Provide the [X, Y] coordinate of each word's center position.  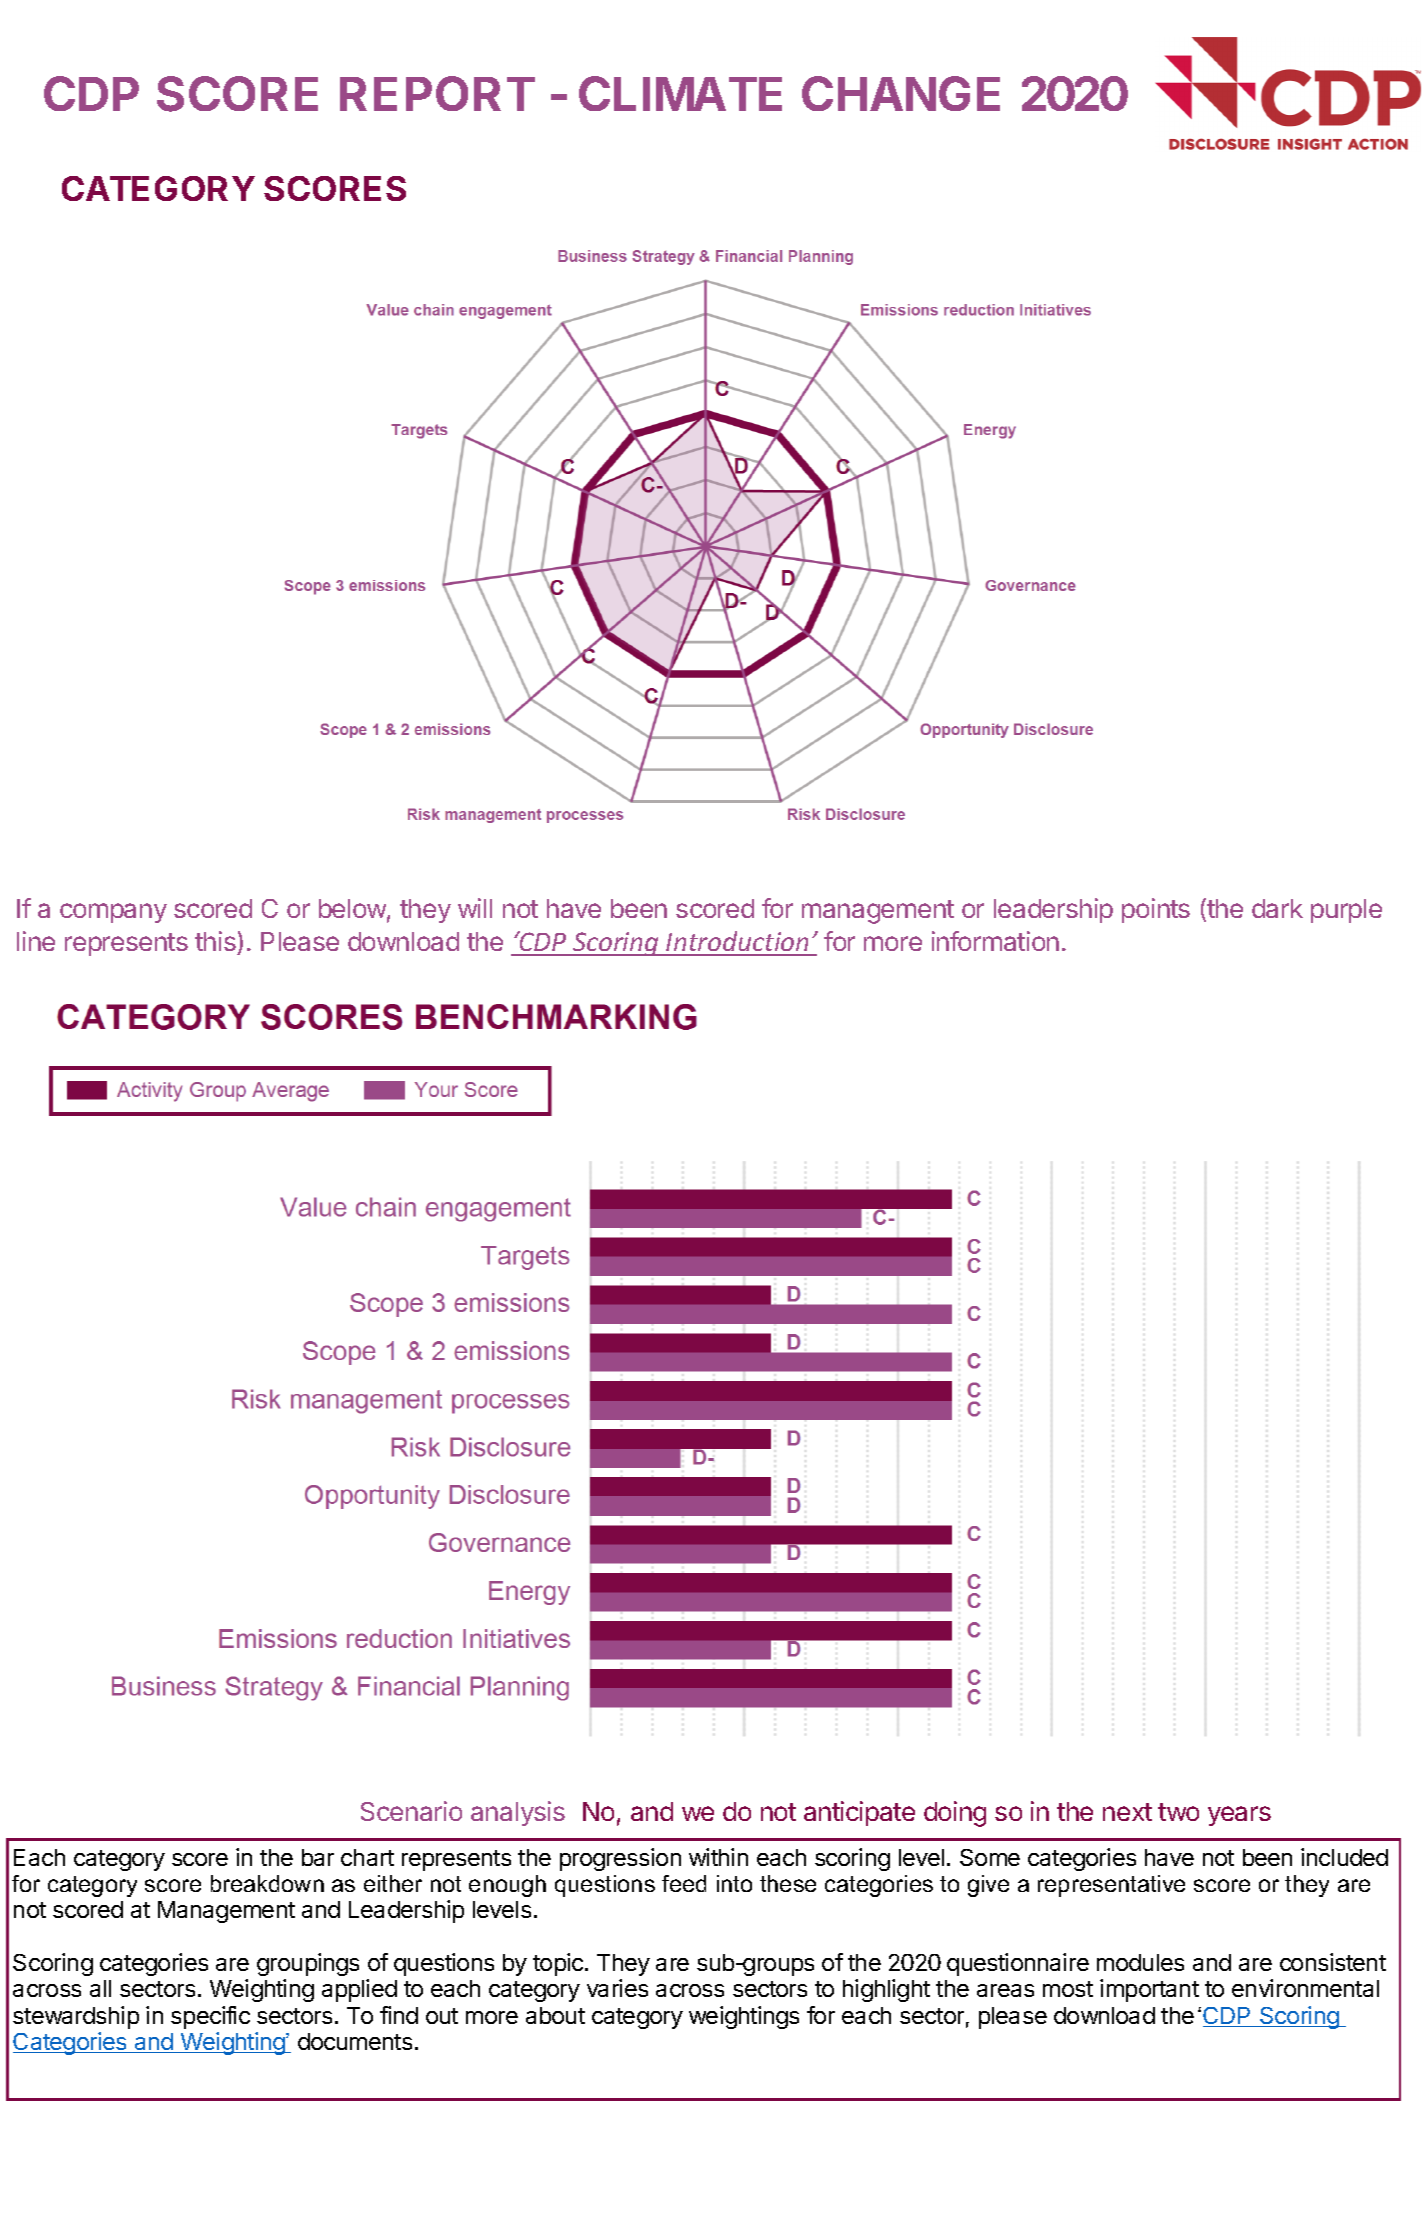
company [113, 913]
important [1149, 1990]
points [1156, 910]
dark [1277, 908]
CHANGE [901, 93]
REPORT [437, 93]
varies [617, 1988]
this [215, 941]
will [475, 908]
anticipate [859, 1813]
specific [210, 2017]
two [1178, 1812]
